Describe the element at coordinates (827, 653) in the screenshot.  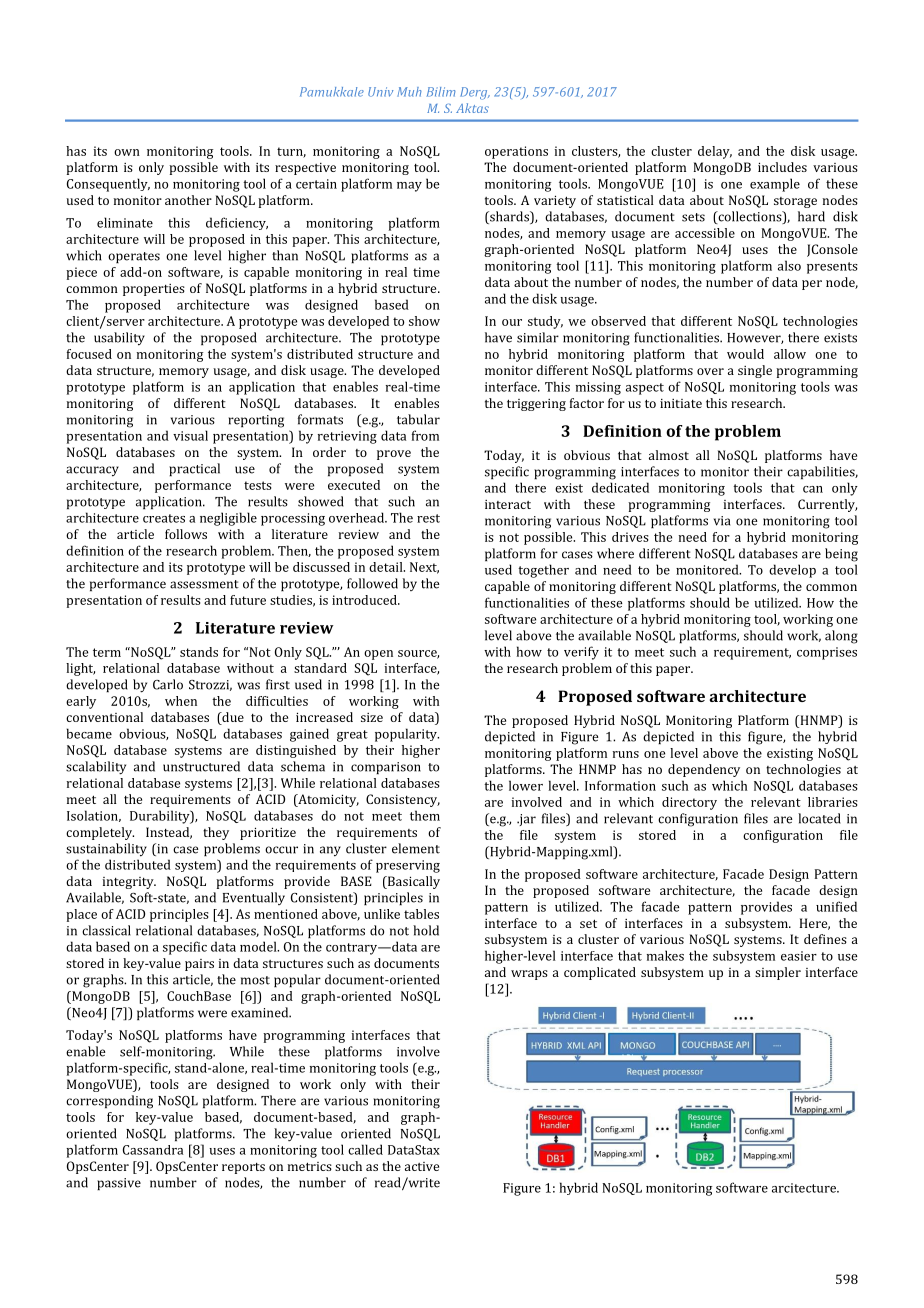
I see `comprises` at that location.
